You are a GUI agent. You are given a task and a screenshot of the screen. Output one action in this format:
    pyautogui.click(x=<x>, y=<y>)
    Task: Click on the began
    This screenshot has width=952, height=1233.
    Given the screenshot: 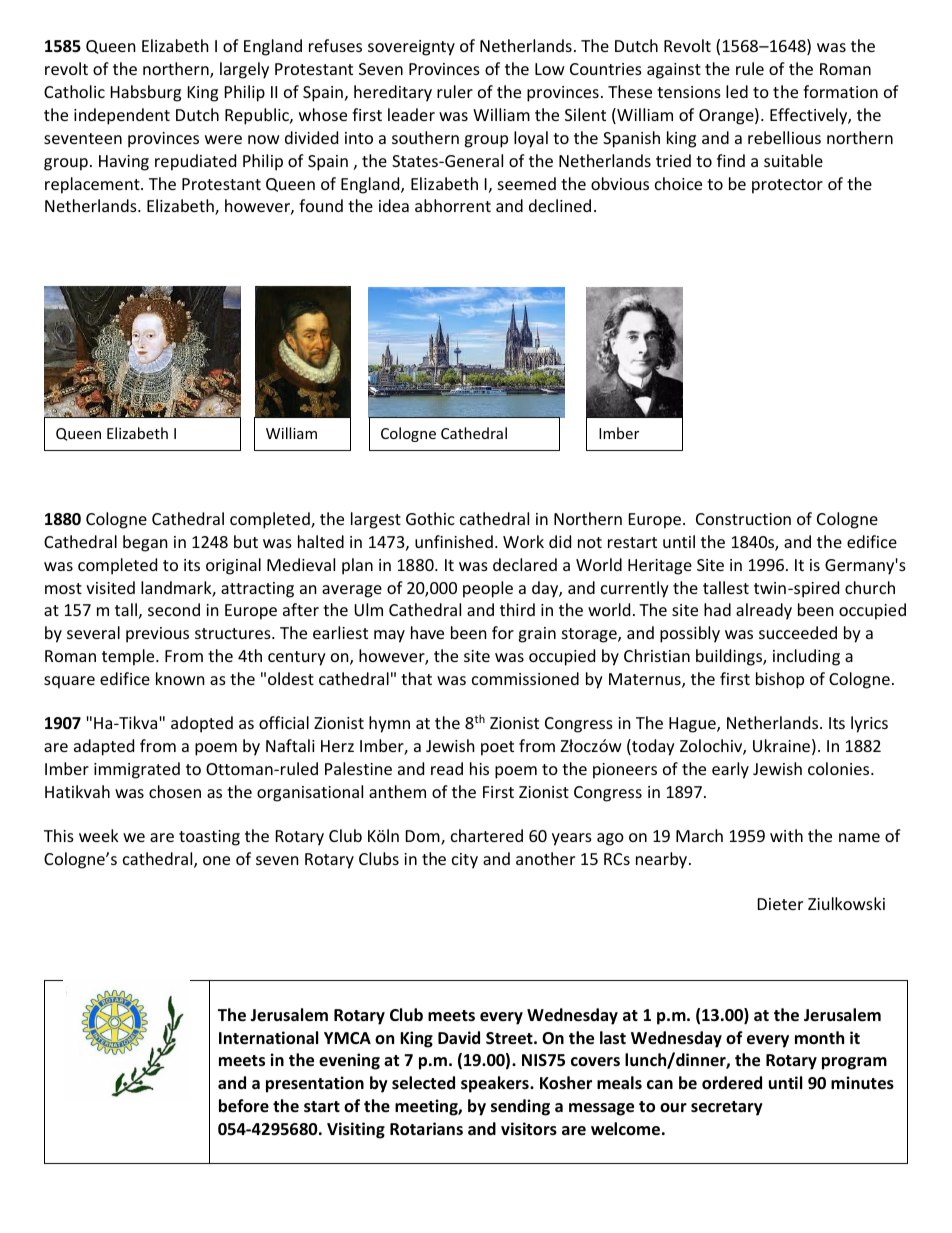 What is the action you would take?
    pyautogui.click(x=145, y=543)
